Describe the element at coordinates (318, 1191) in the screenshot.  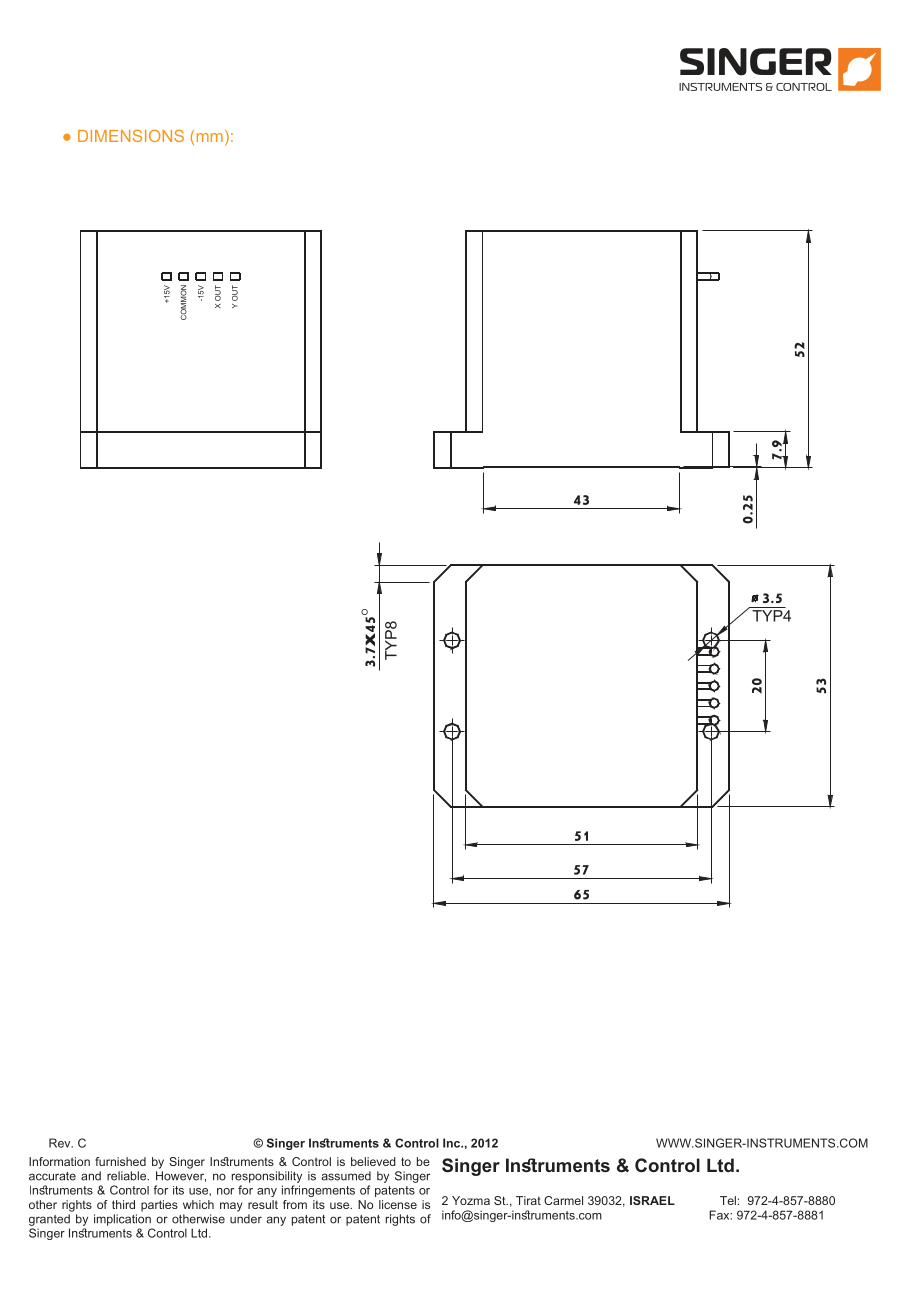
I see `infringements` at that location.
